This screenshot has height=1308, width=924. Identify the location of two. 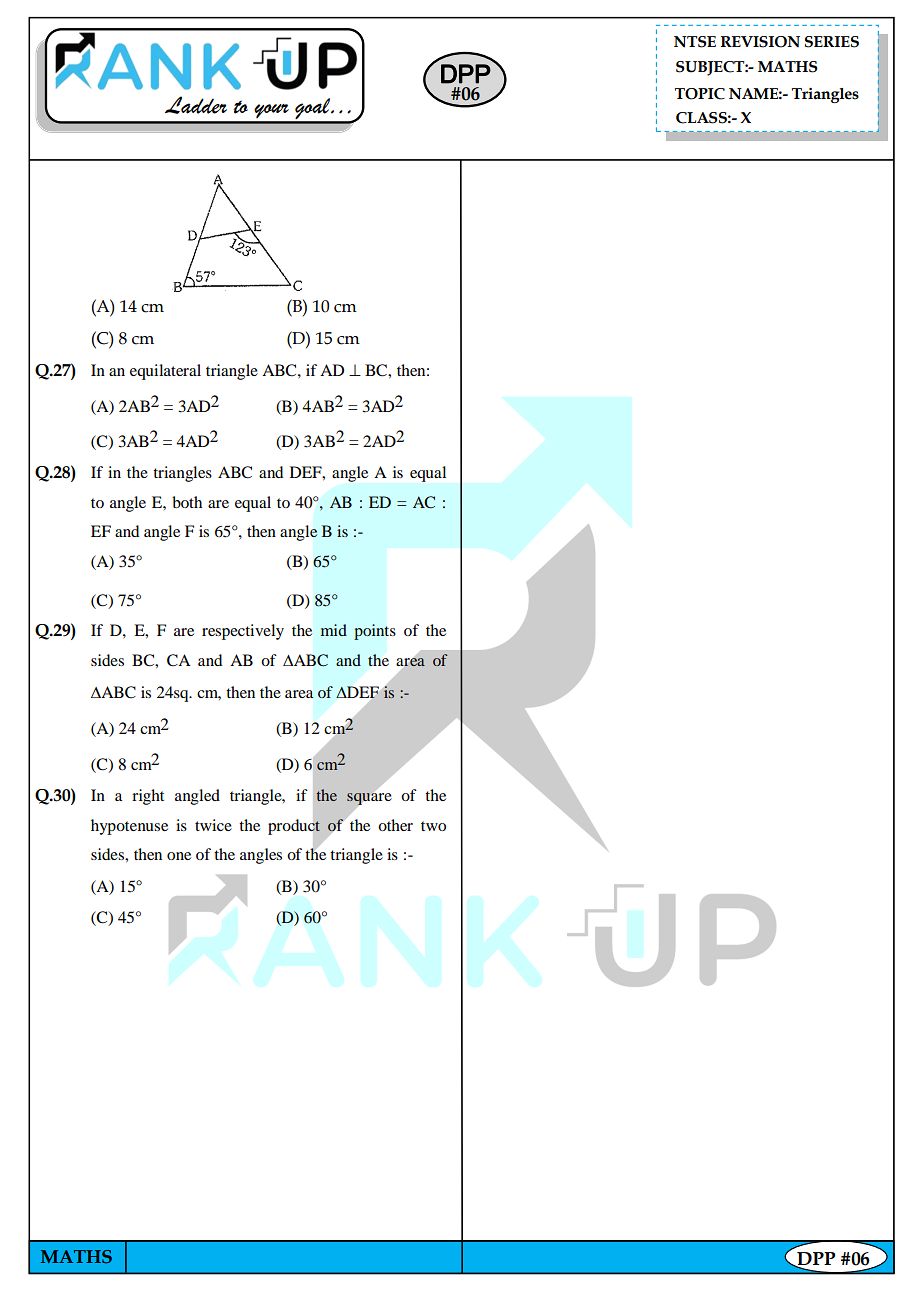
(433, 826).
